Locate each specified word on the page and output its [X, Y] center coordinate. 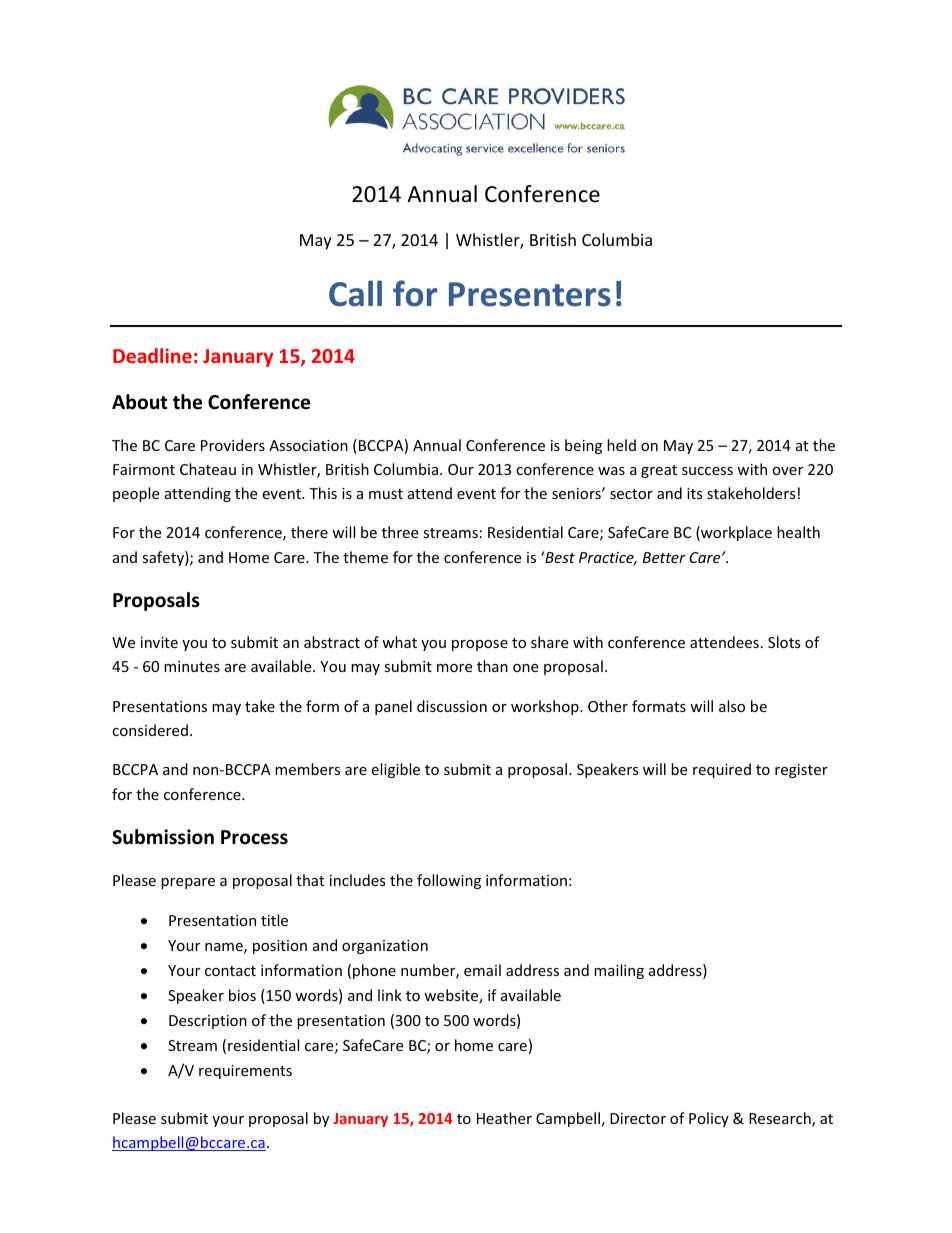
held [621, 445]
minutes [192, 666]
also [732, 706]
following [449, 881]
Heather [504, 1118]
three [400, 532]
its [695, 493]
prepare [188, 883]
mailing [619, 971]
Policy [709, 1119]
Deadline [152, 355]
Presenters [530, 294]
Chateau [208, 469]
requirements [245, 1072]
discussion [452, 706]
